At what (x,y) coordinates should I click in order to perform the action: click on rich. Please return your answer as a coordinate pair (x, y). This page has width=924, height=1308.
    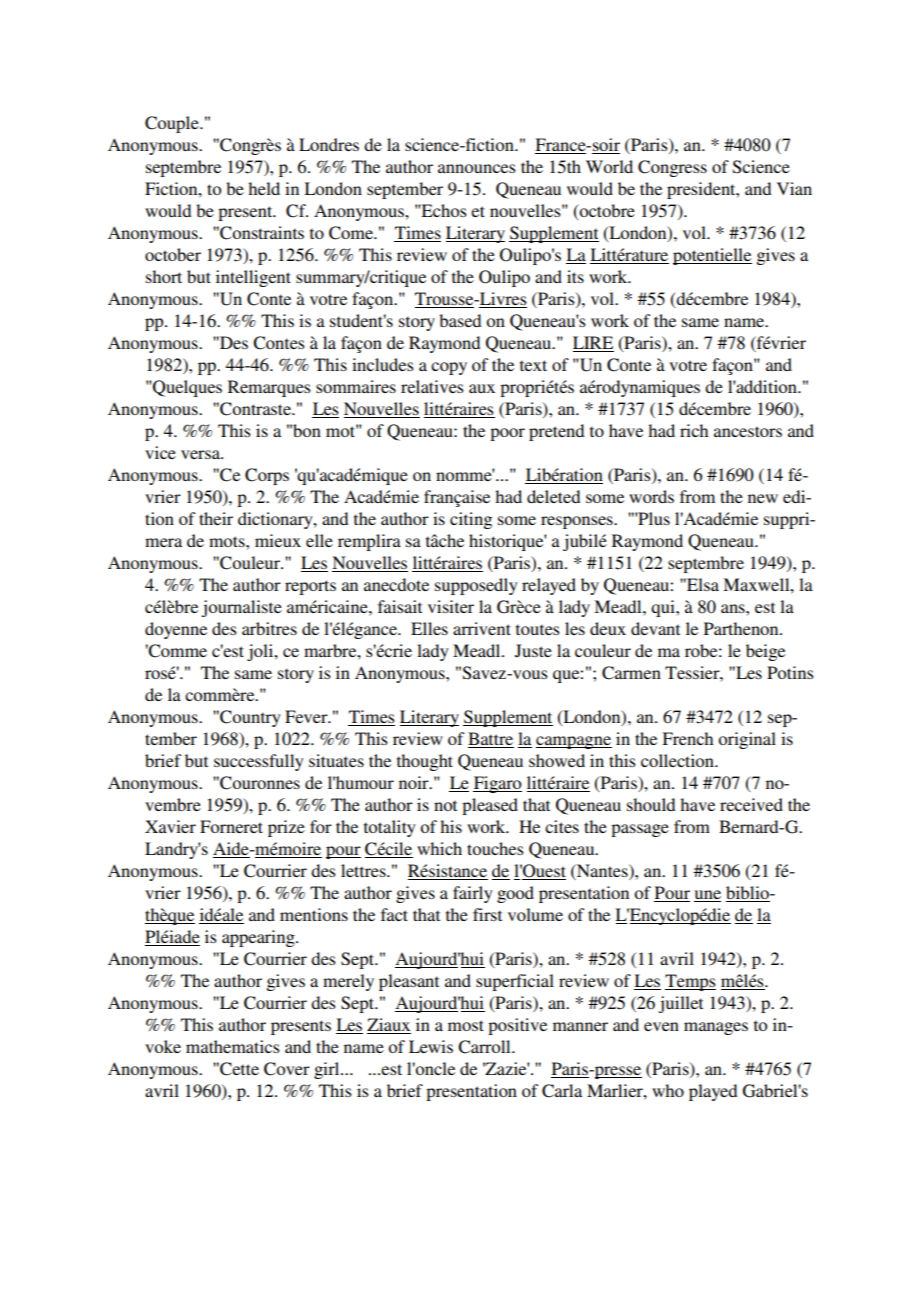
    Looking at the image, I should click on (694, 430).
